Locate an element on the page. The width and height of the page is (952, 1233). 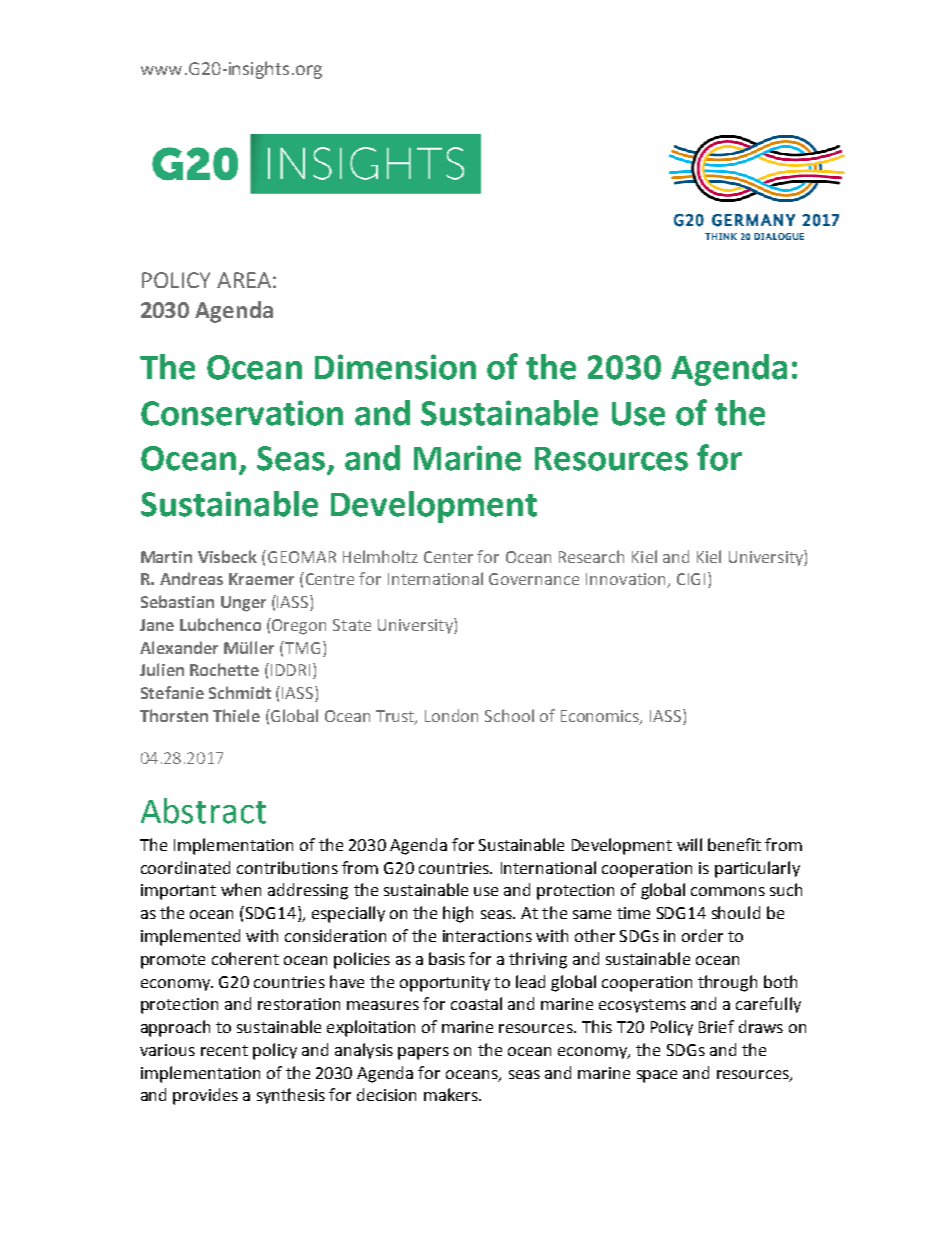
space is located at coordinates (657, 1076).
